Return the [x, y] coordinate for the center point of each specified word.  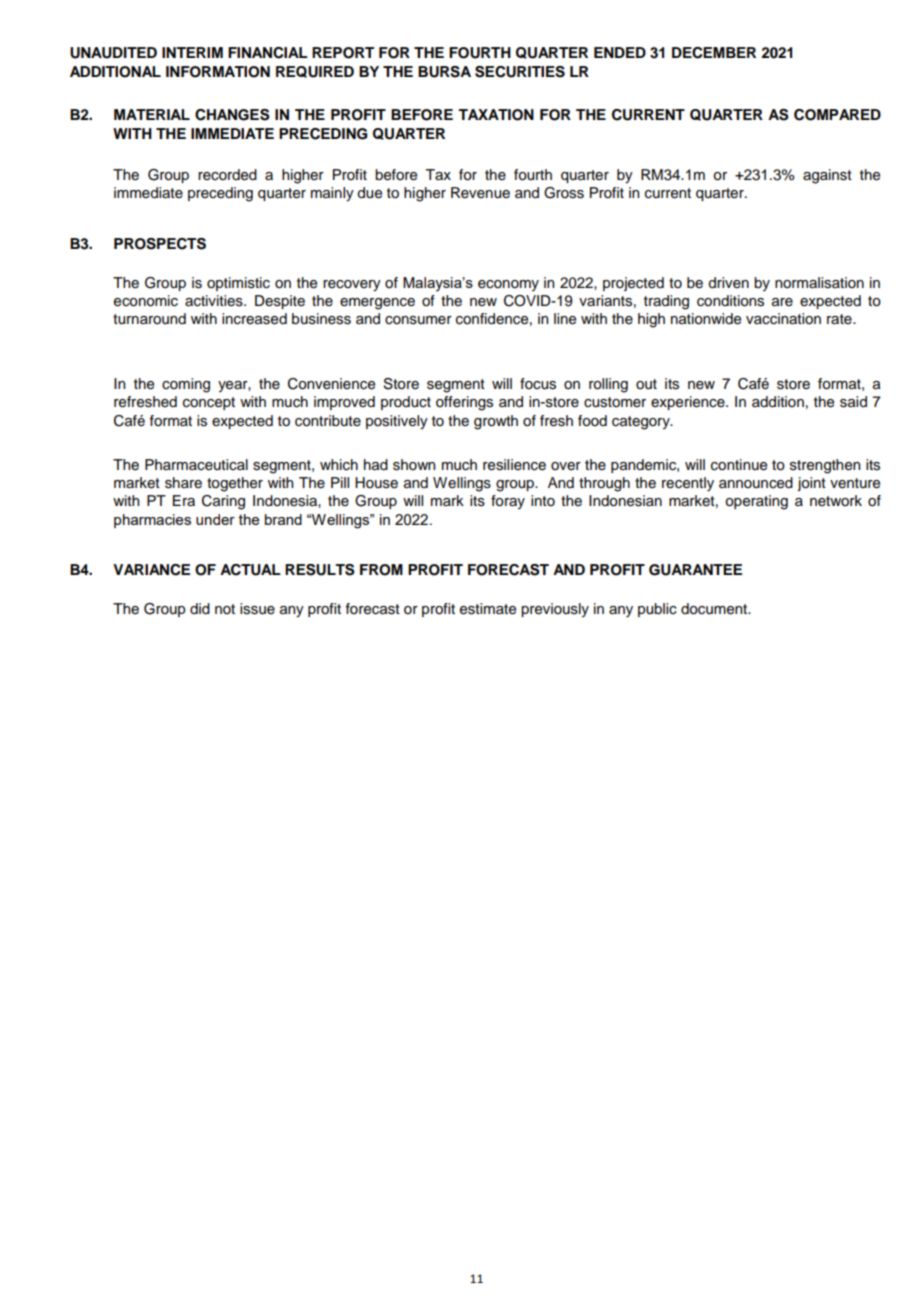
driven [728, 283]
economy [508, 285]
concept [209, 403]
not [225, 609]
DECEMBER [714, 53]
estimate [488, 609]
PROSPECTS [160, 244]
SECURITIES [520, 72]
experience [689, 403]
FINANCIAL [268, 53]
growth [496, 422]
